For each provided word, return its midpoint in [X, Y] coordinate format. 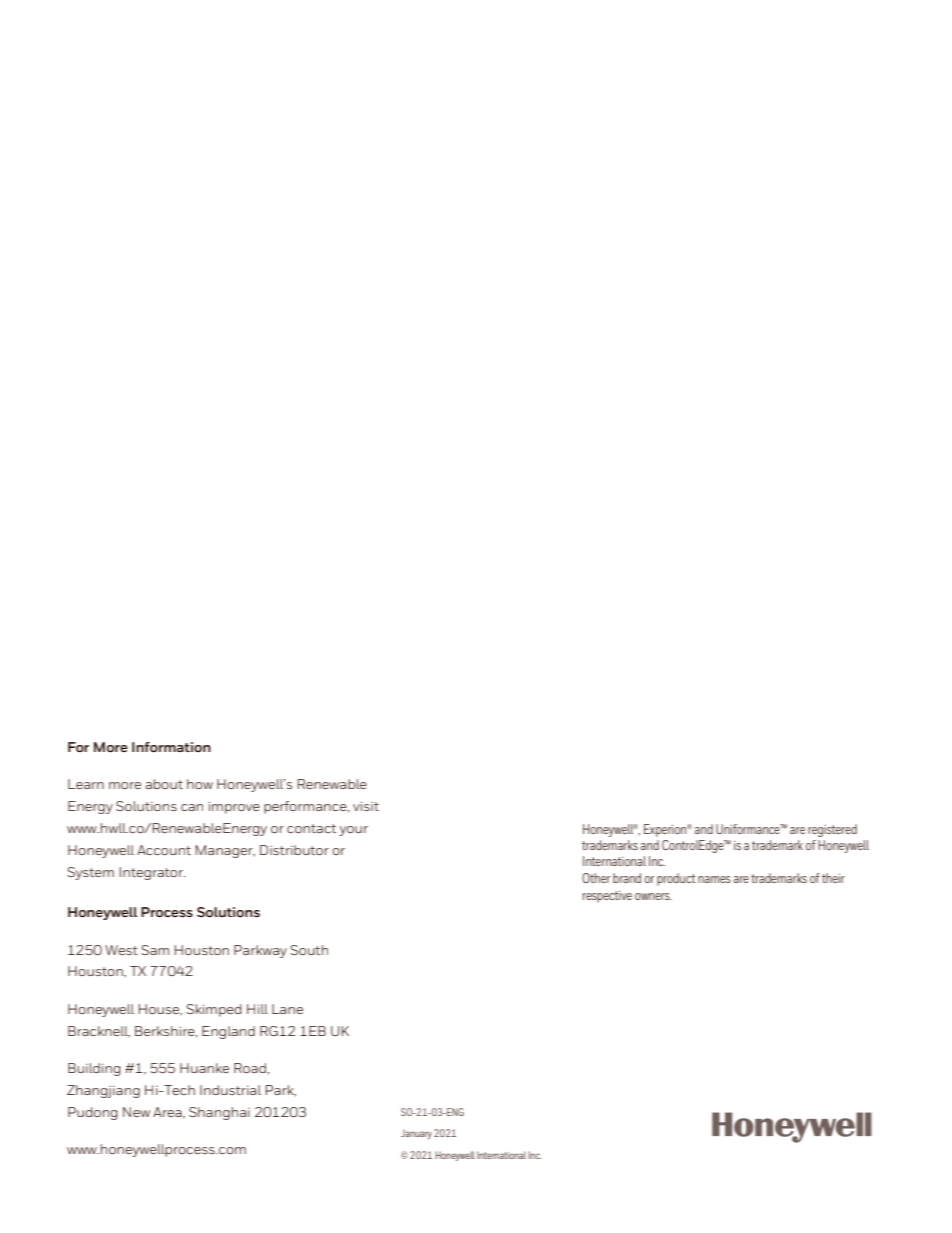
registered [832, 830]
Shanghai [219, 1113]
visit [366, 806]
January [416, 1134]
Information [171, 747]
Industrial [230, 1090]
